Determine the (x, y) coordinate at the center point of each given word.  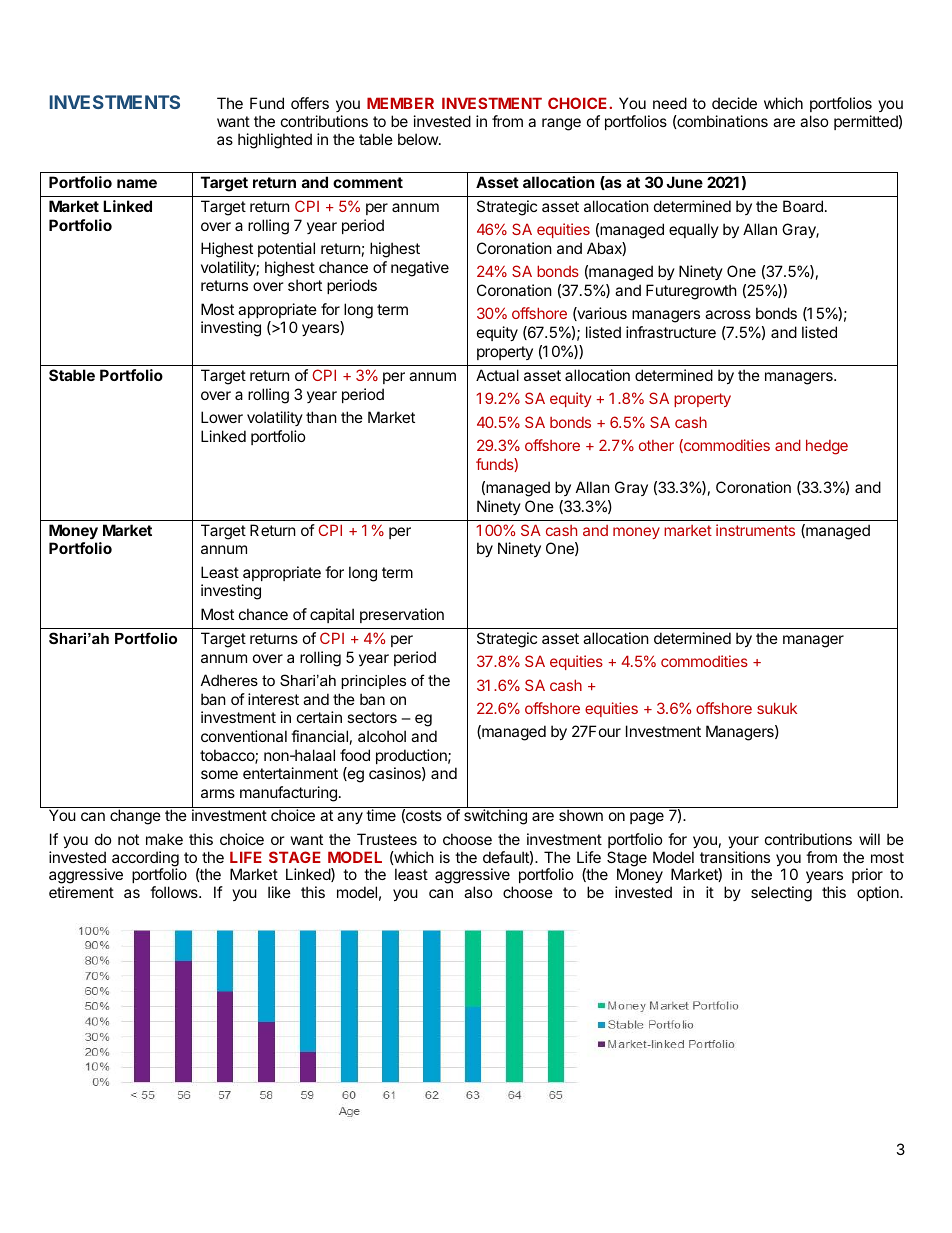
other (656, 445)
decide (734, 103)
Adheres (229, 680)
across (728, 314)
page (647, 818)
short (305, 285)
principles (373, 682)
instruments (755, 530)
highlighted (275, 141)
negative (420, 269)
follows (175, 892)
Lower (222, 417)
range (561, 124)
